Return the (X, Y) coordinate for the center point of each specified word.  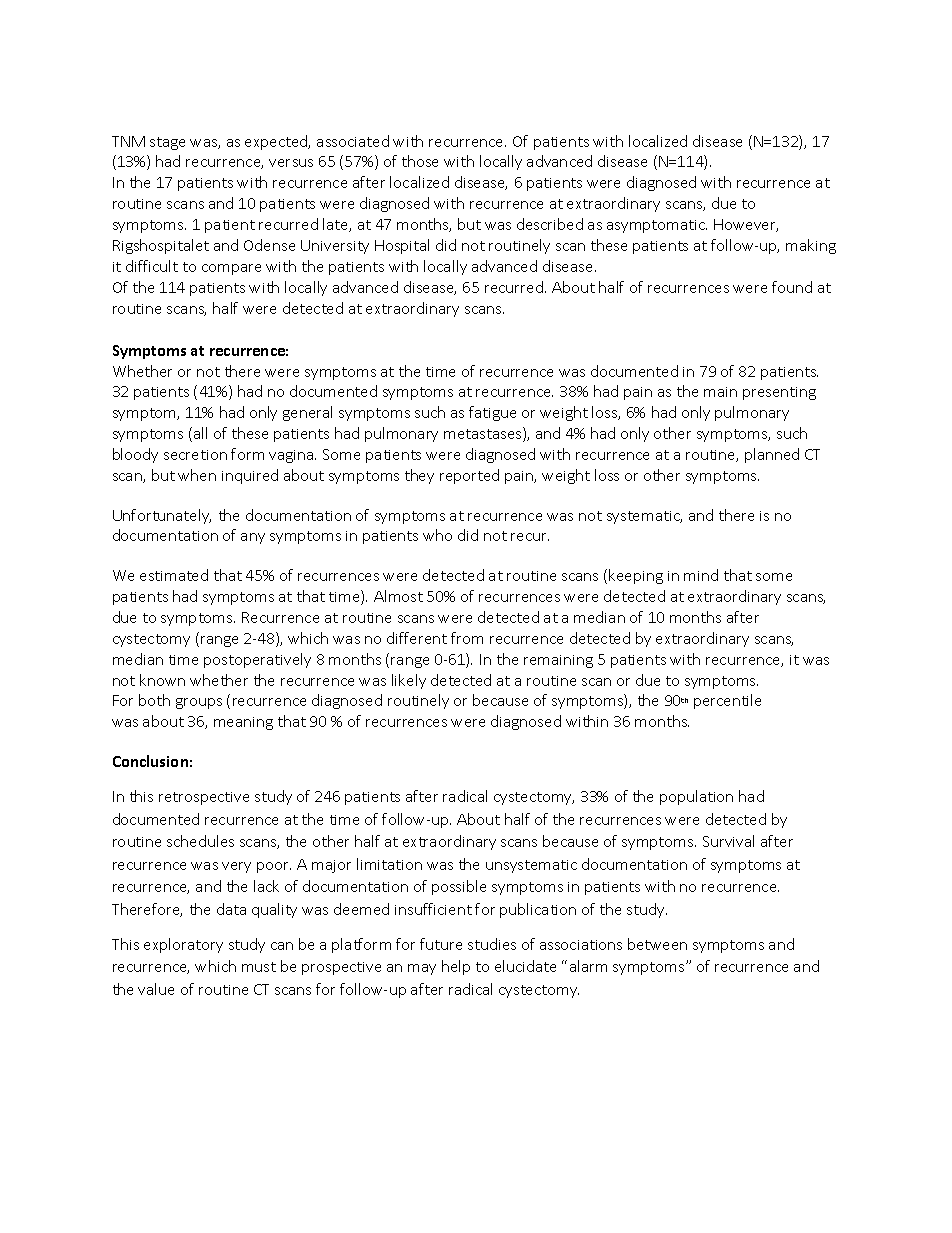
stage (167, 143)
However (746, 225)
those (420, 161)
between (657, 944)
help (456, 967)
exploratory (183, 945)
